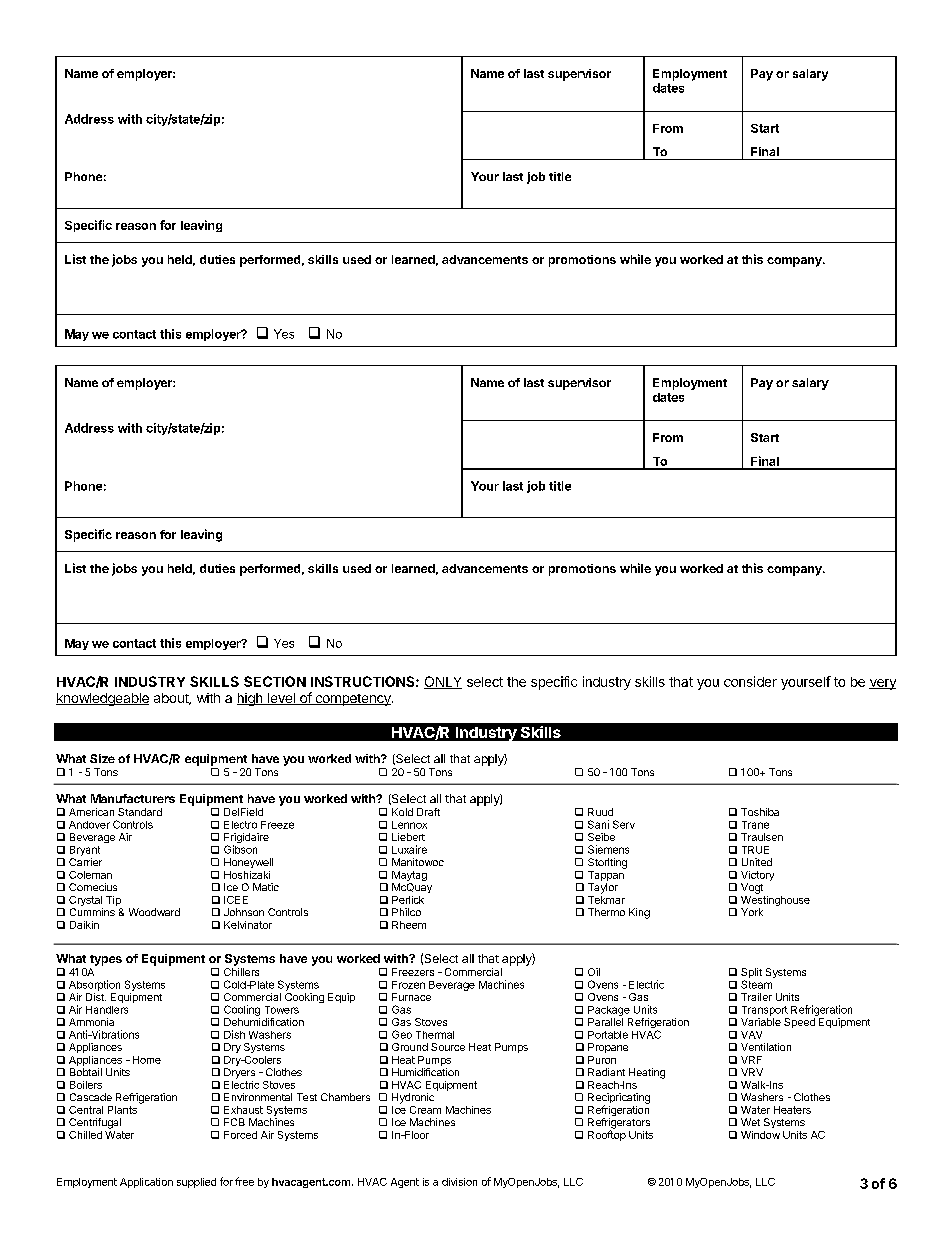 The width and height of the image is (952, 1233). What do you see at coordinates (448, 1047) in the image?
I see `Source` at bounding box center [448, 1047].
